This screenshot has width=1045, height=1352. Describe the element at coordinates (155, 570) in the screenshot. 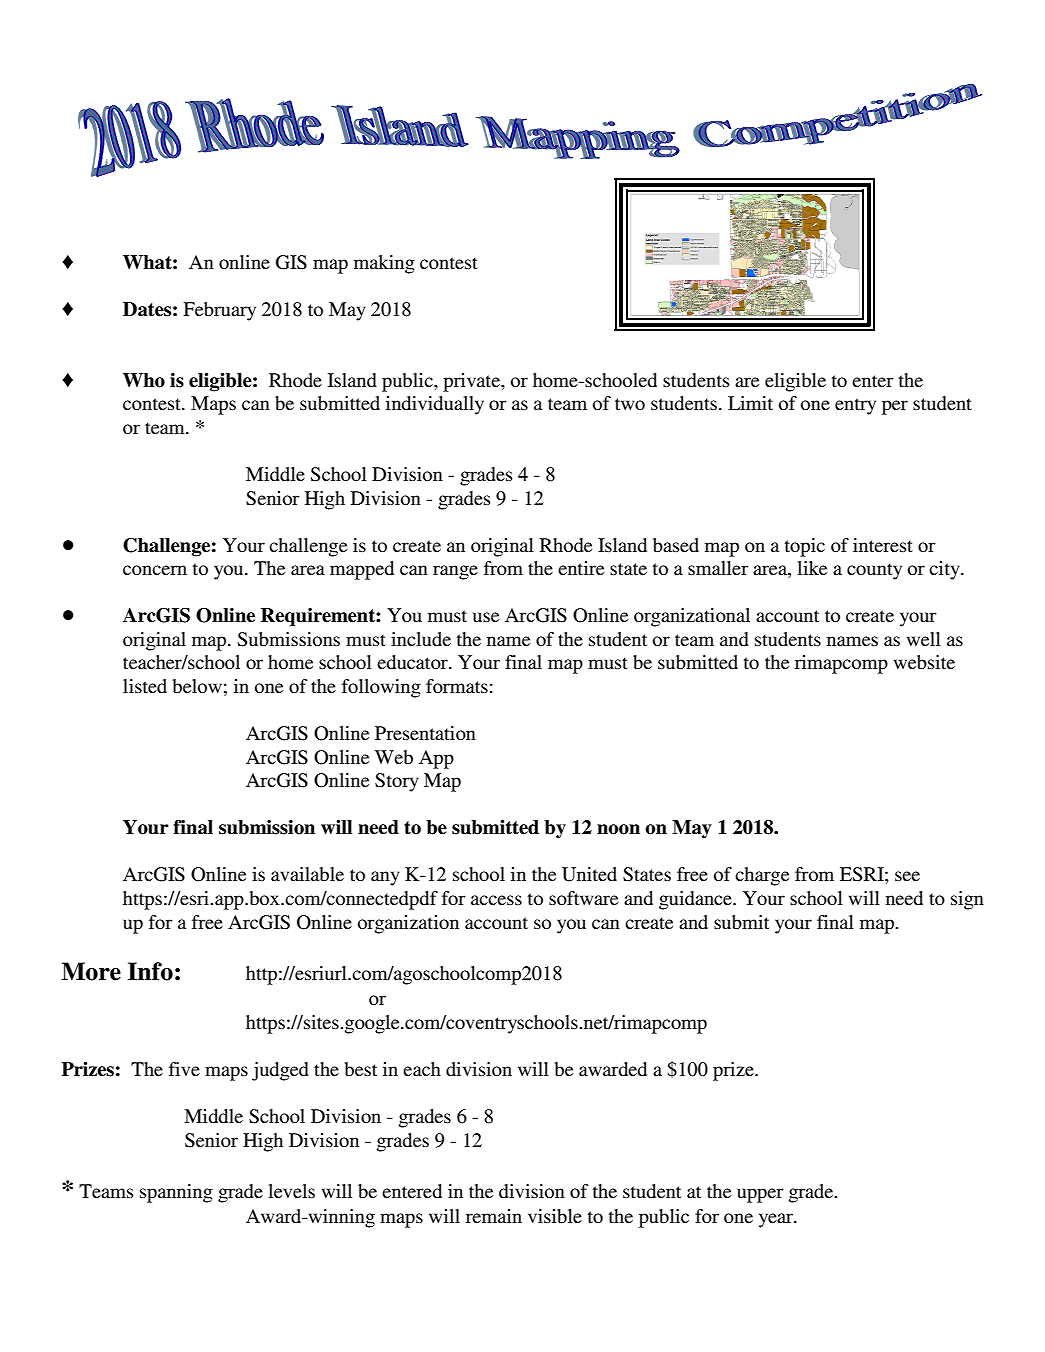

I see `concern` at that location.
